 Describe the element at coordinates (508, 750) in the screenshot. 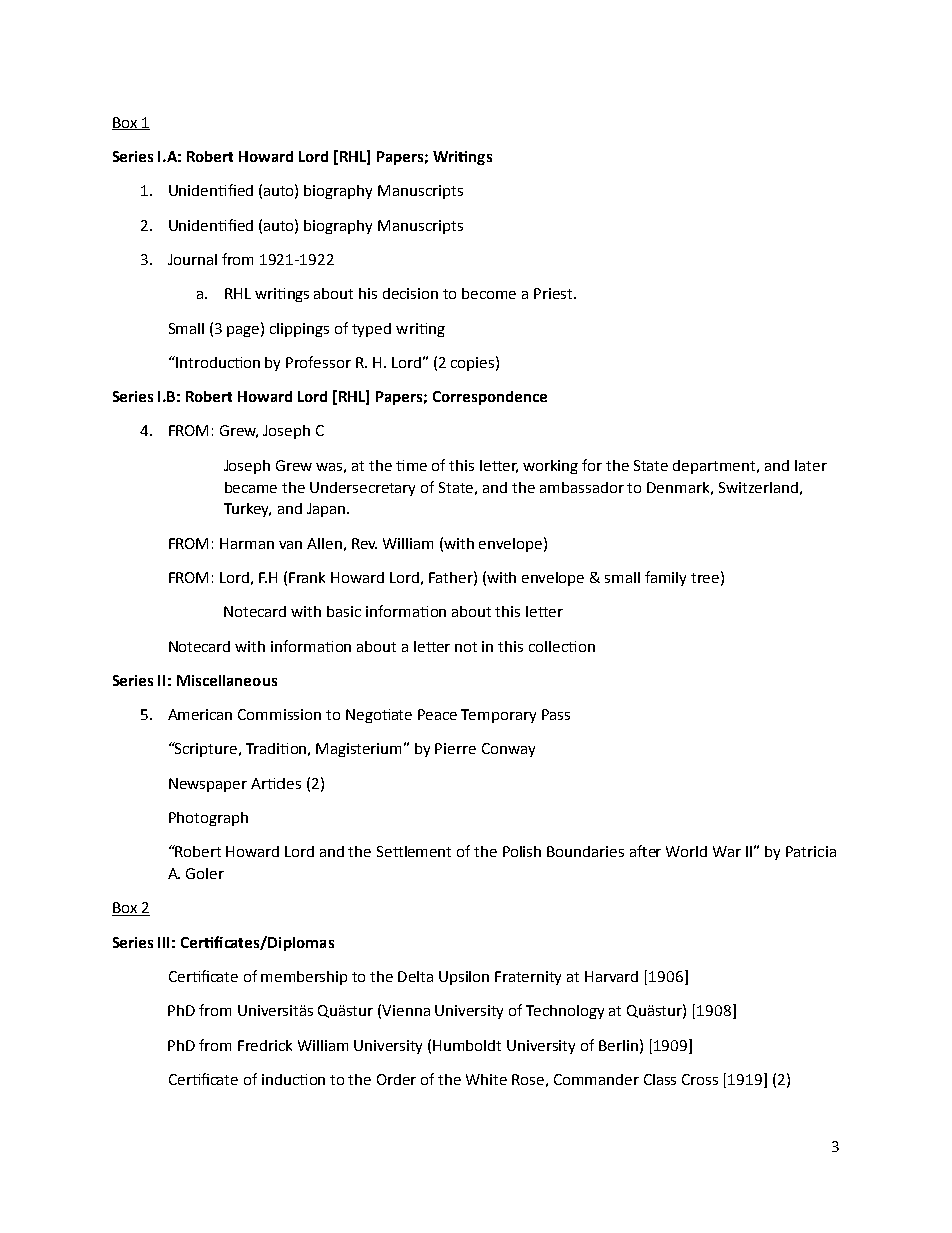

I see `Conway` at that location.
